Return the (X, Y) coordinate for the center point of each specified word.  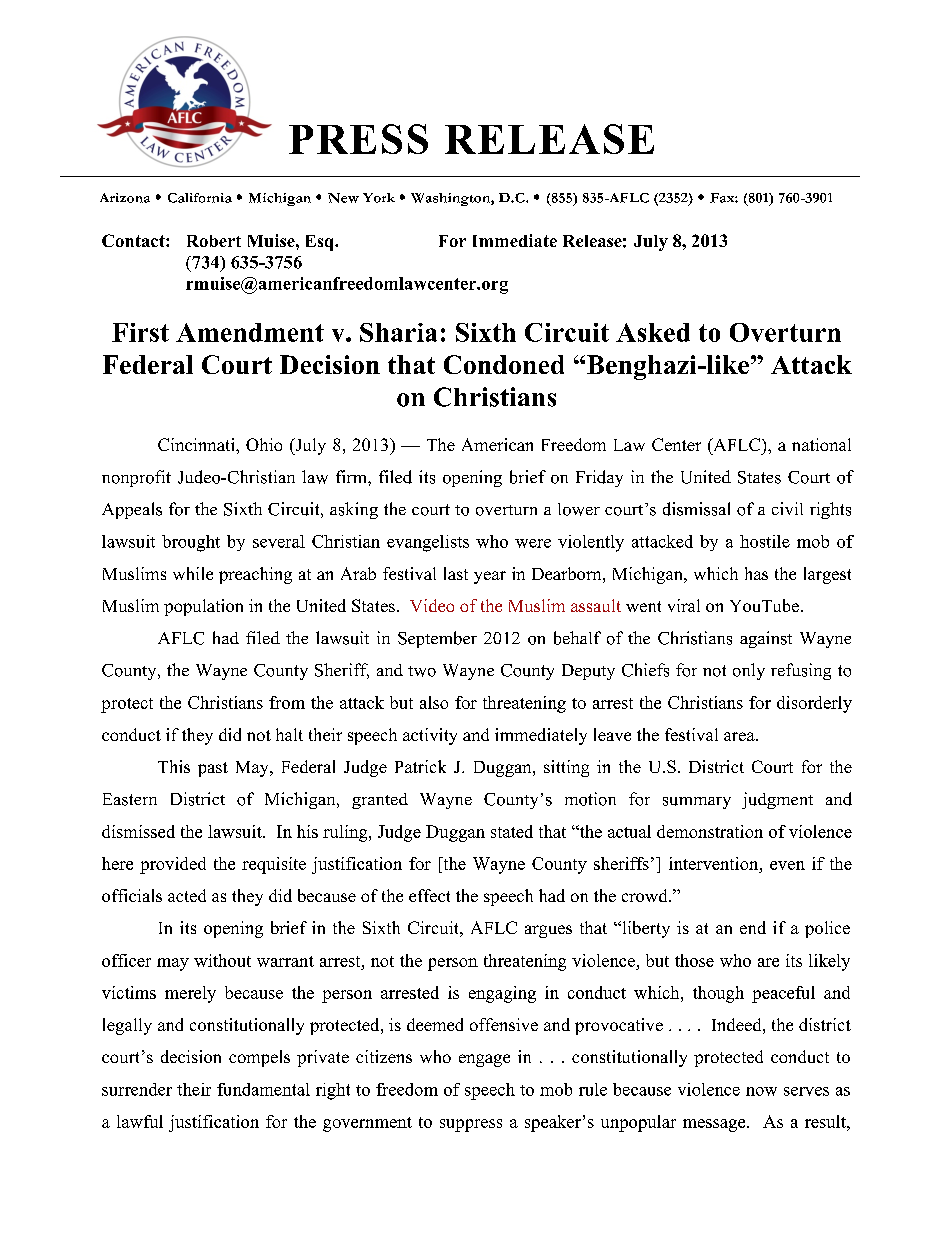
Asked (653, 332)
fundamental (263, 1089)
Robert (214, 241)
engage (484, 1060)
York (379, 198)
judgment (777, 800)
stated (512, 831)
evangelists (428, 543)
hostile (765, 541)
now (761, 1091)
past (213, 769)
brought (191, 543)
